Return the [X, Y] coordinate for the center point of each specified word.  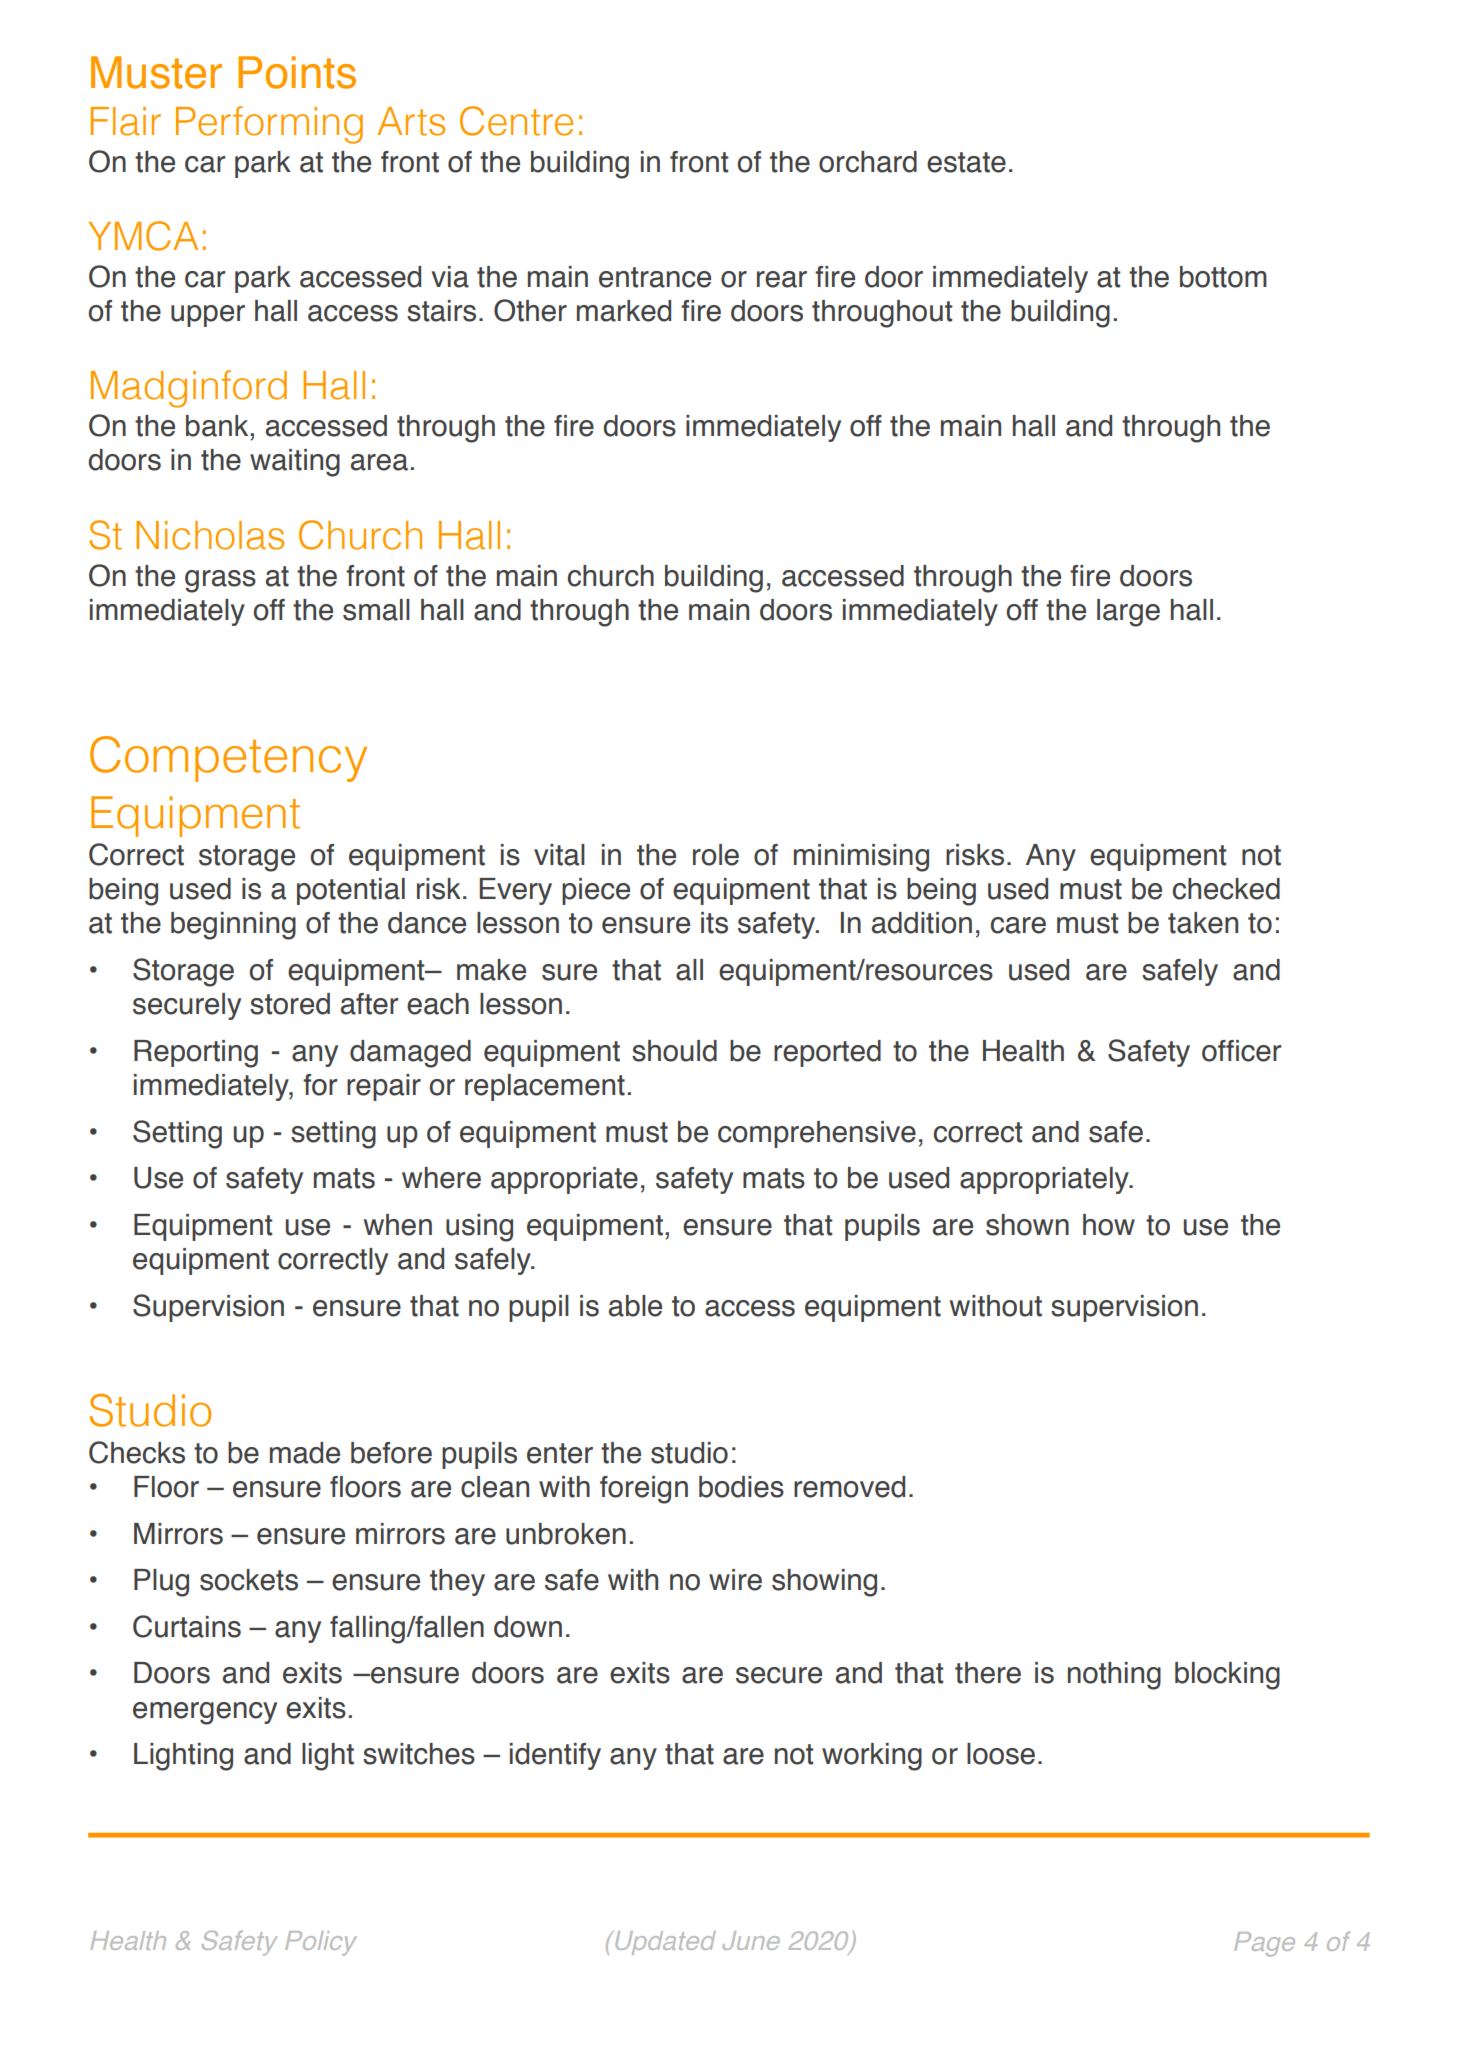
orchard [868, 162]
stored [290, 1004]
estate [966, 162]
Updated [664, 1942]
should [674, 1051]
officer [1241, 1051]
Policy [321, 1943]
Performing [269, 125]
